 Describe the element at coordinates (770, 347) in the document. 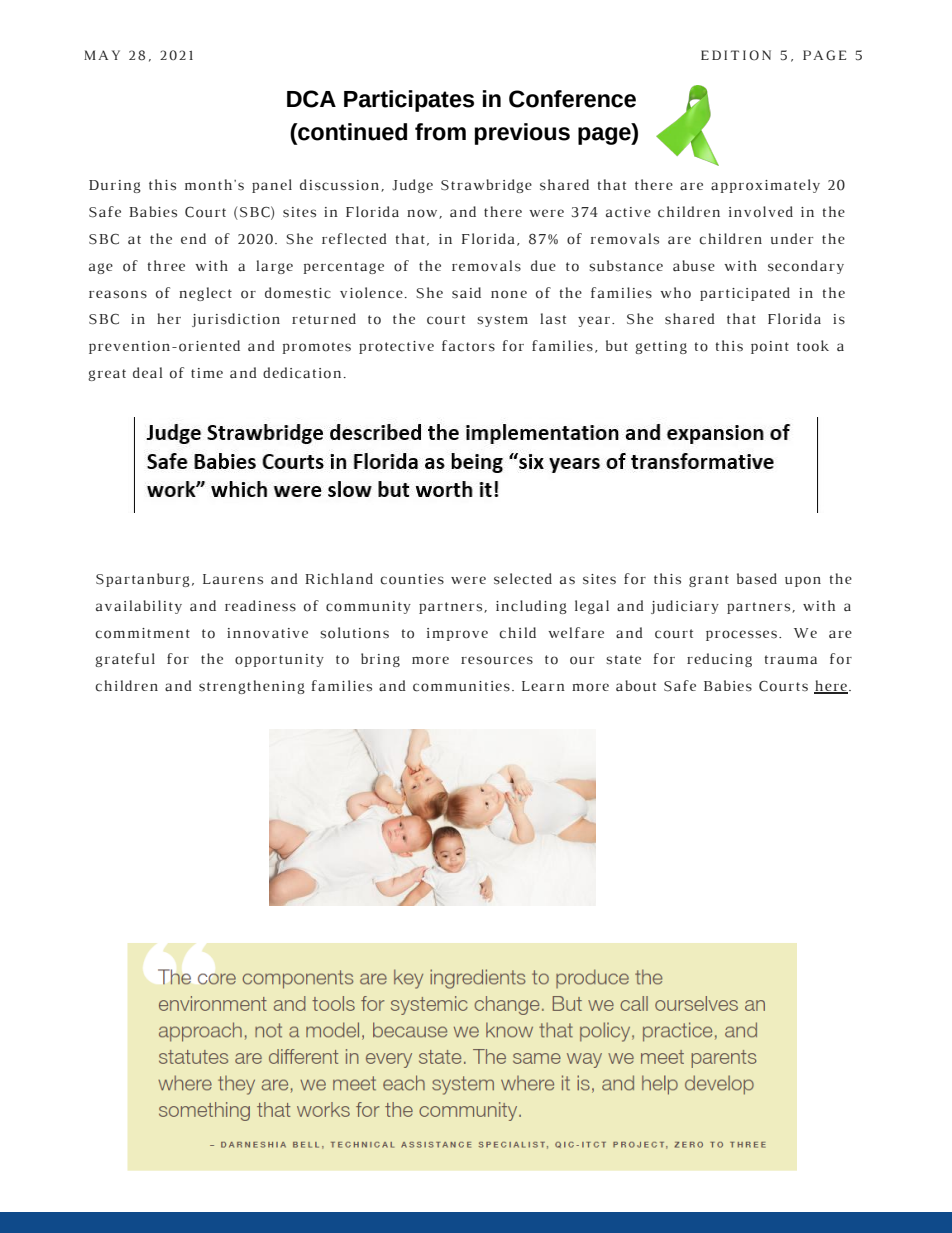

I see `point` at that location.
